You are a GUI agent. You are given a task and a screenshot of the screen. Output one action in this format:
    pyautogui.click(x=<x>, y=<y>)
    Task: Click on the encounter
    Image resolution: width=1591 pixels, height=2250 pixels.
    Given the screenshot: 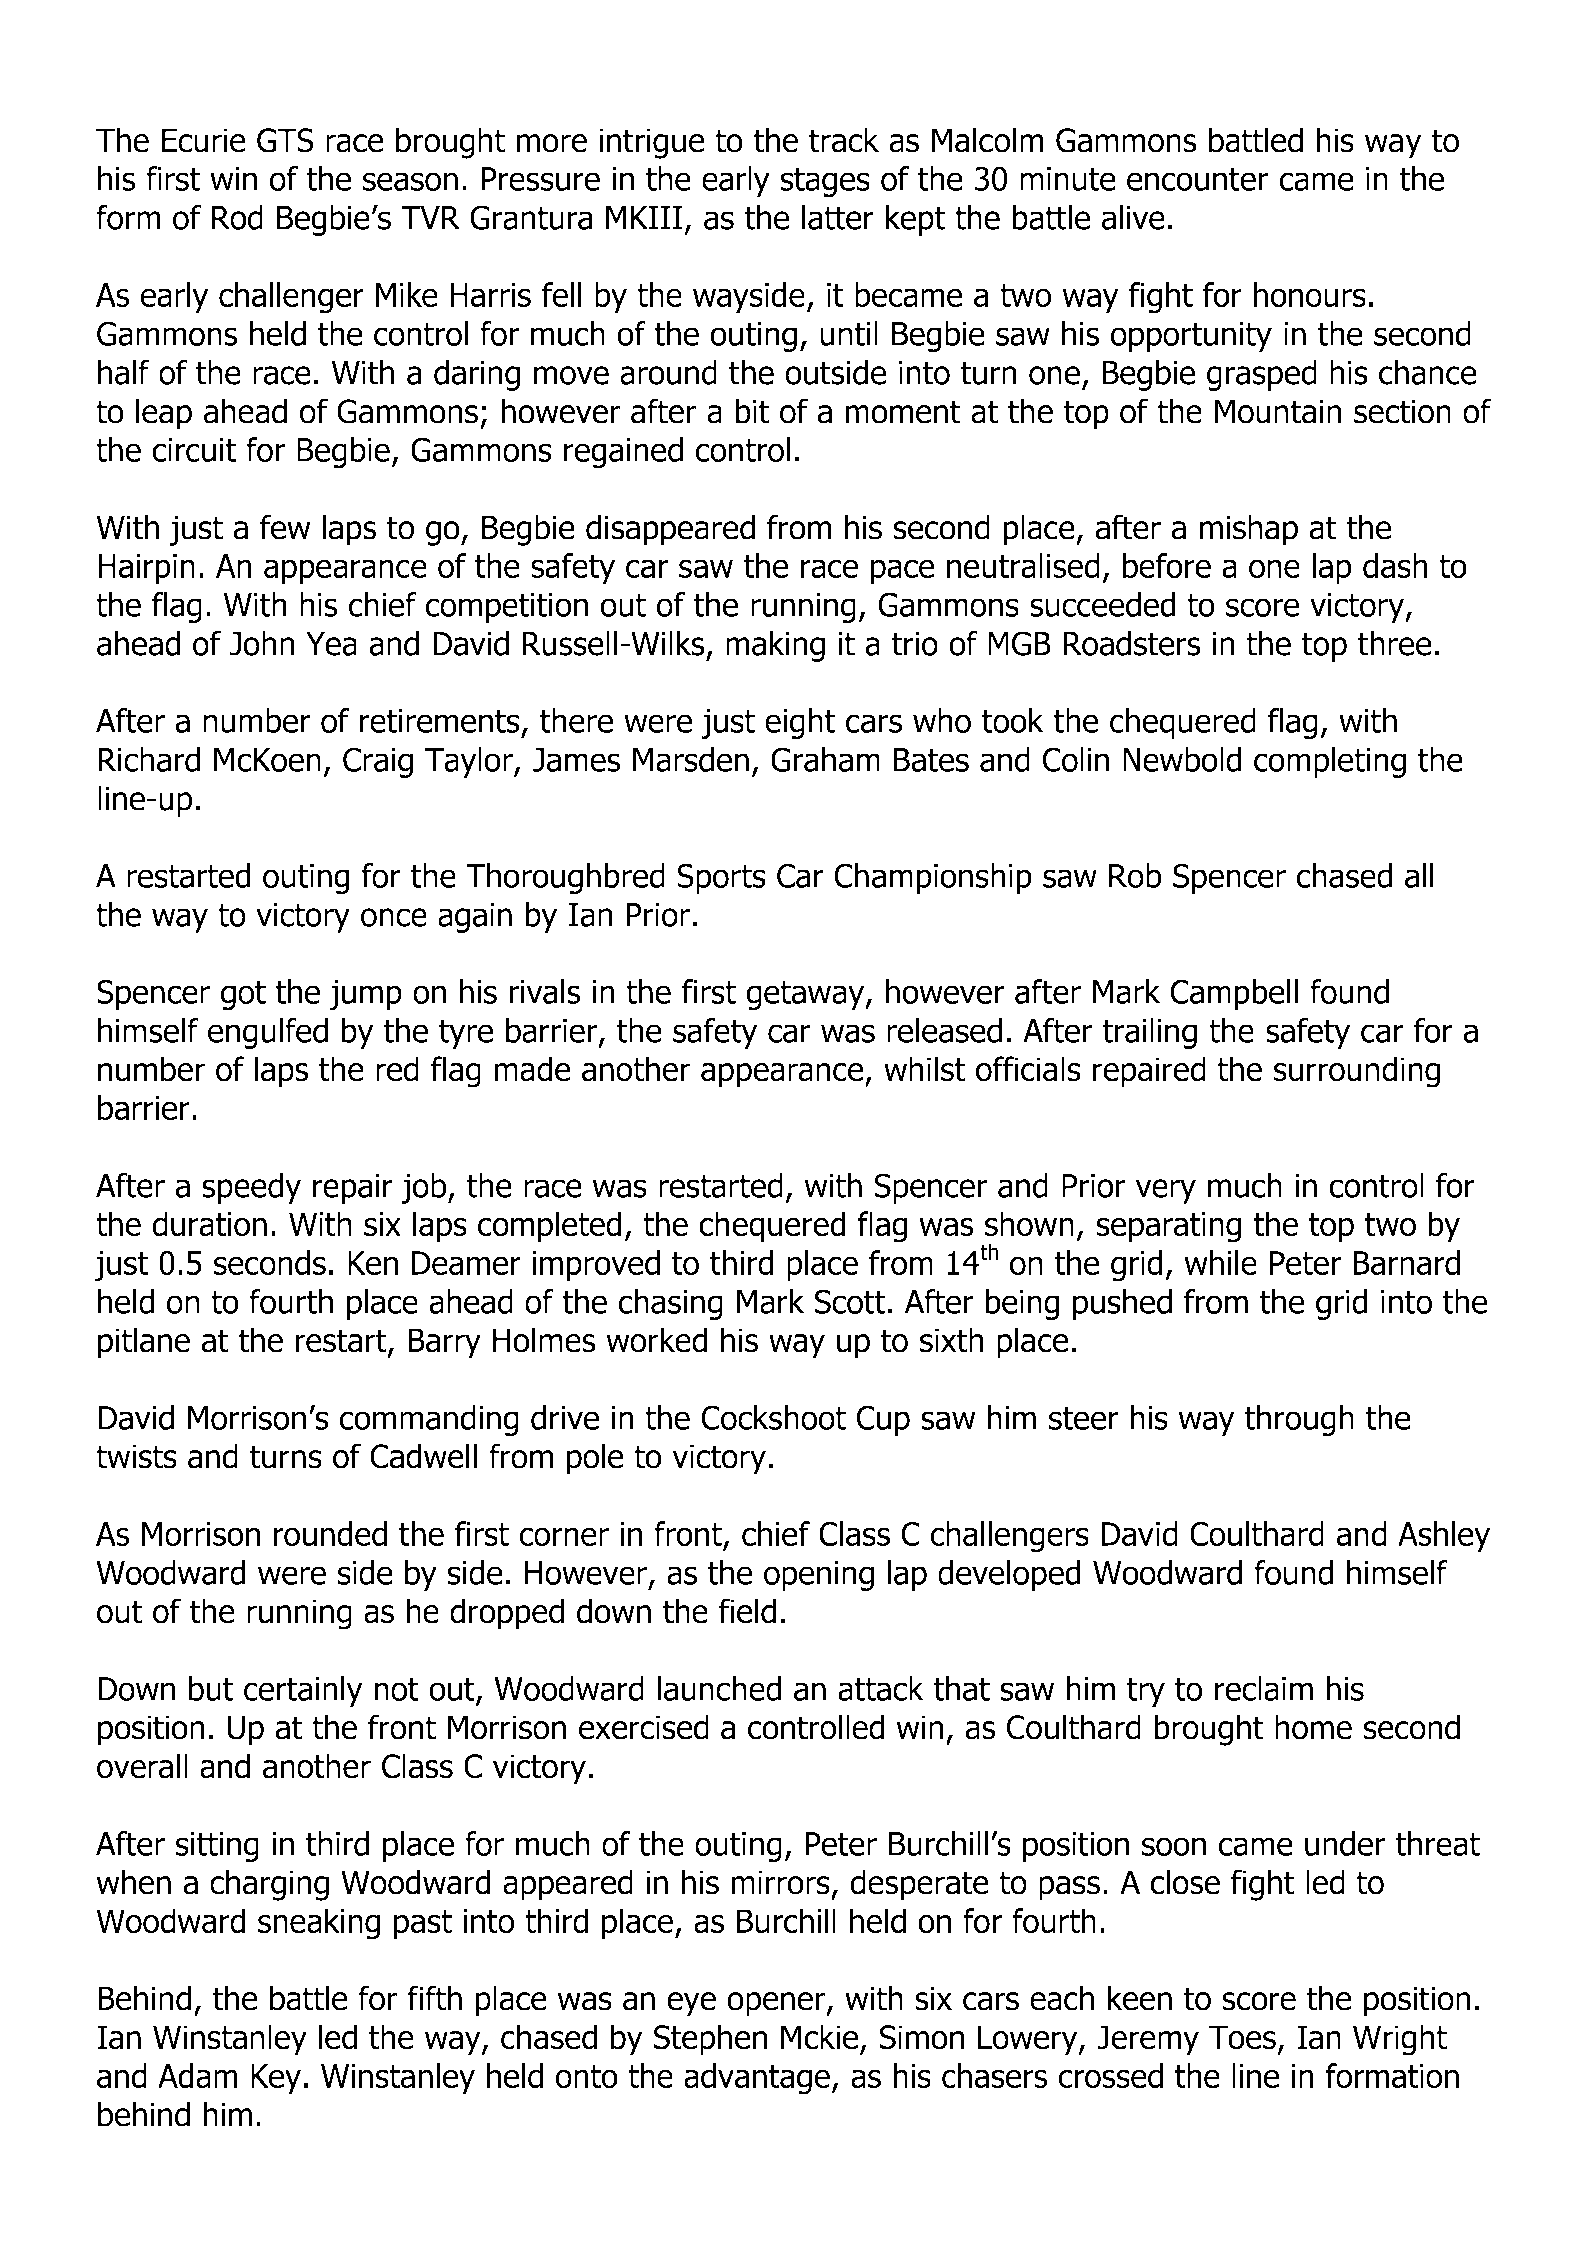 What is the action you would take?
    pyautogui.click(x=1197, y=179)
